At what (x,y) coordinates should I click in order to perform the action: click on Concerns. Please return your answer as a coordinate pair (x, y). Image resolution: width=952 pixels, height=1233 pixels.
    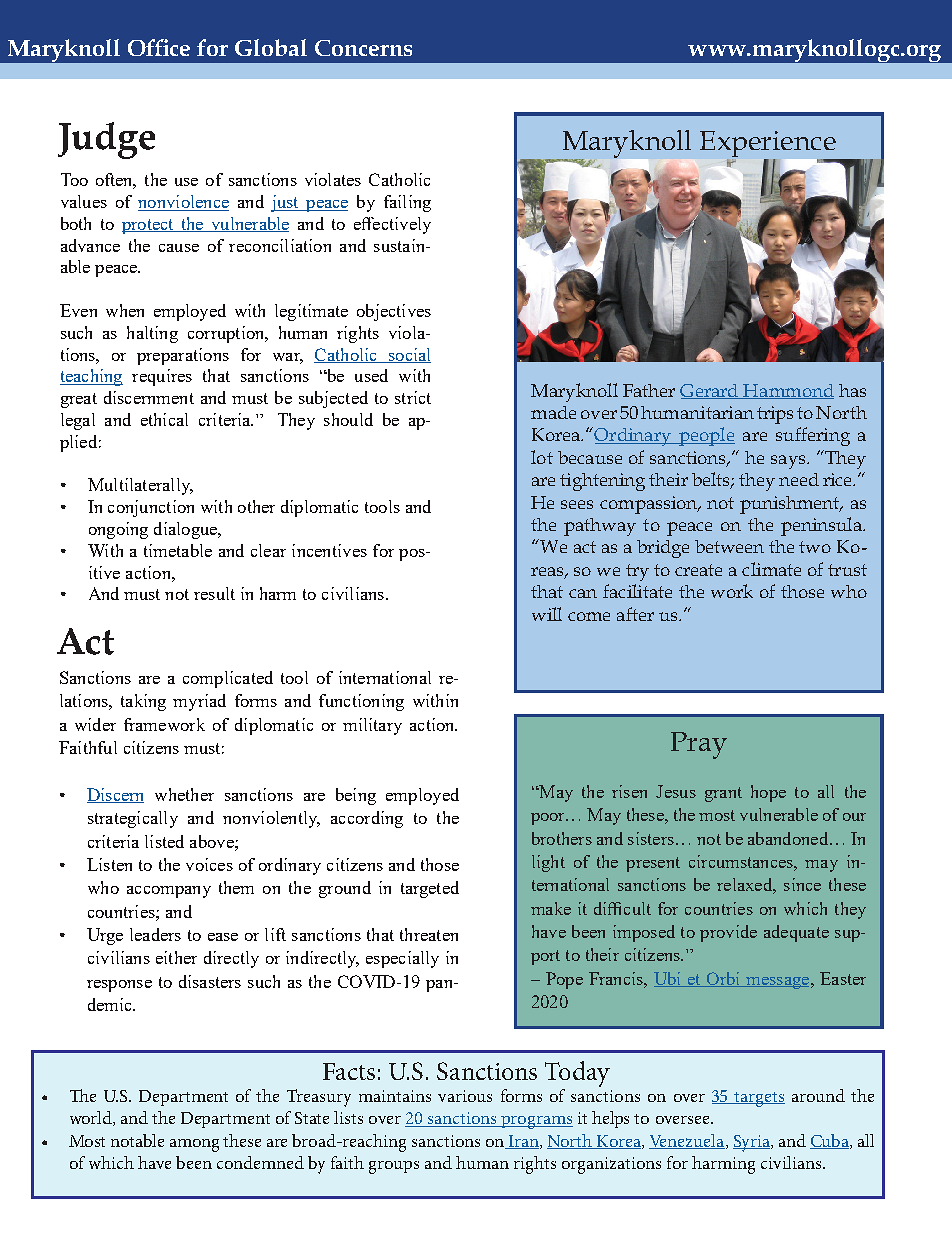
    Looking at the image, I should click on (363, 48).
